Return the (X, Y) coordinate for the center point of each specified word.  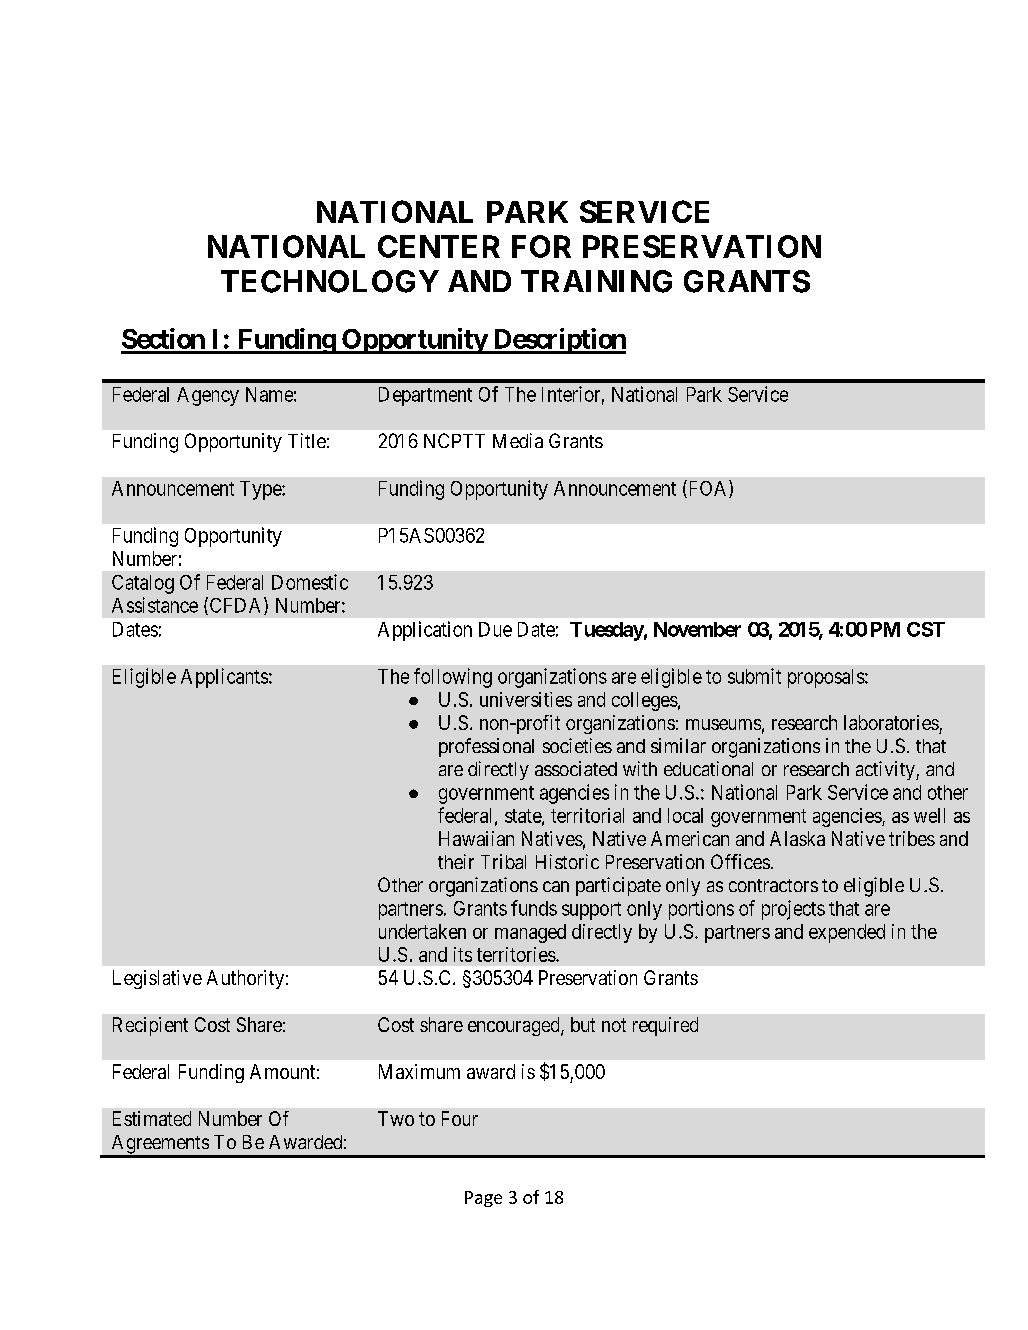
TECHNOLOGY (330, 281)
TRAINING (596, 281)
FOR (541, 246)
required (665, 1026)
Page (483, 1199)
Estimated (152, 1118)
